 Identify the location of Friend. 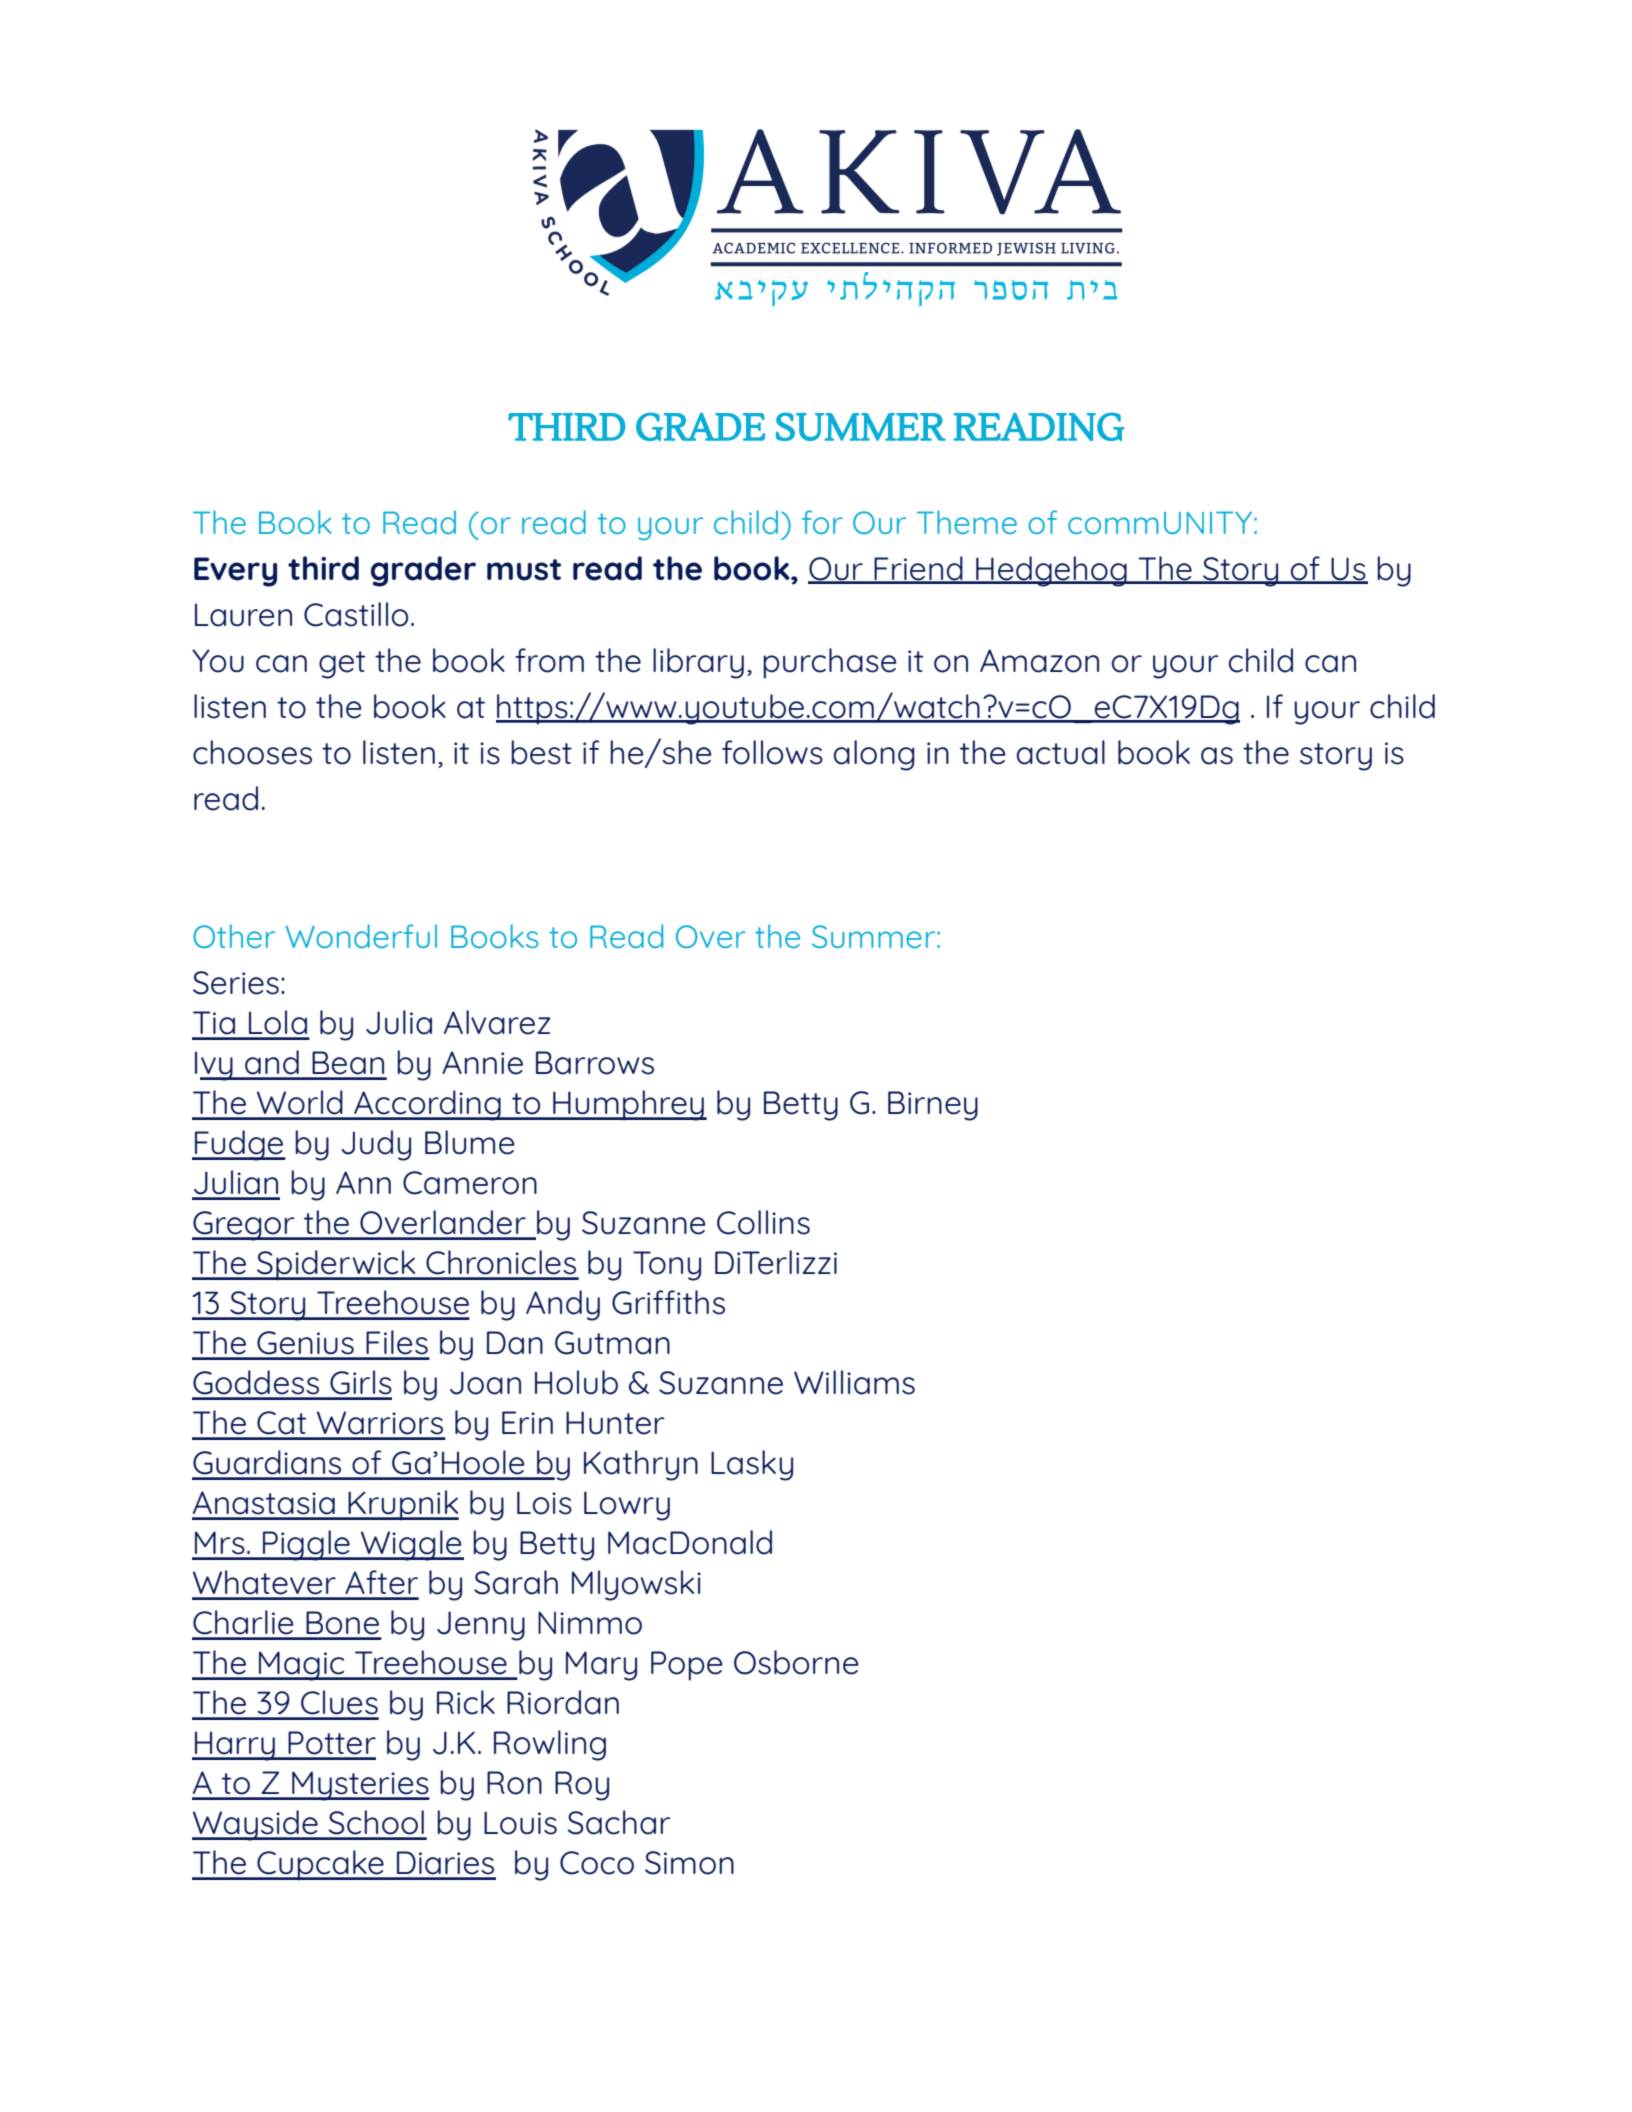
(919, 569).
